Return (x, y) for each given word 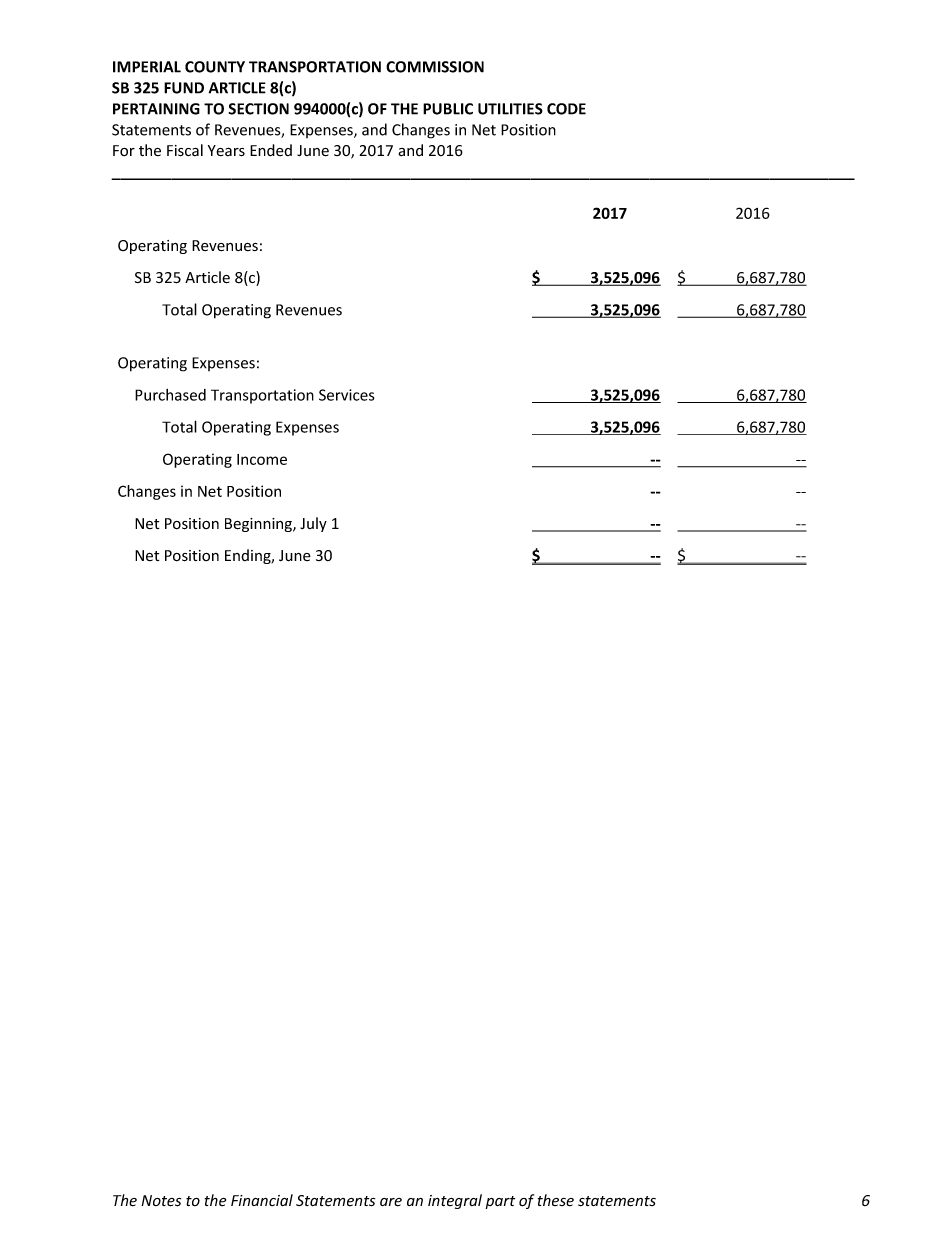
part (500, 1202)
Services (347, 395)
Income (262, 459)
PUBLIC (448, 109)
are (391, 1202)
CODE (566, 109)
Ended (271, 150)
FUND (184, 88)
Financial (262, 1200)
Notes (161, 1201)
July (313, 524)
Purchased (170, 395)
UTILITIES (510, 109)
